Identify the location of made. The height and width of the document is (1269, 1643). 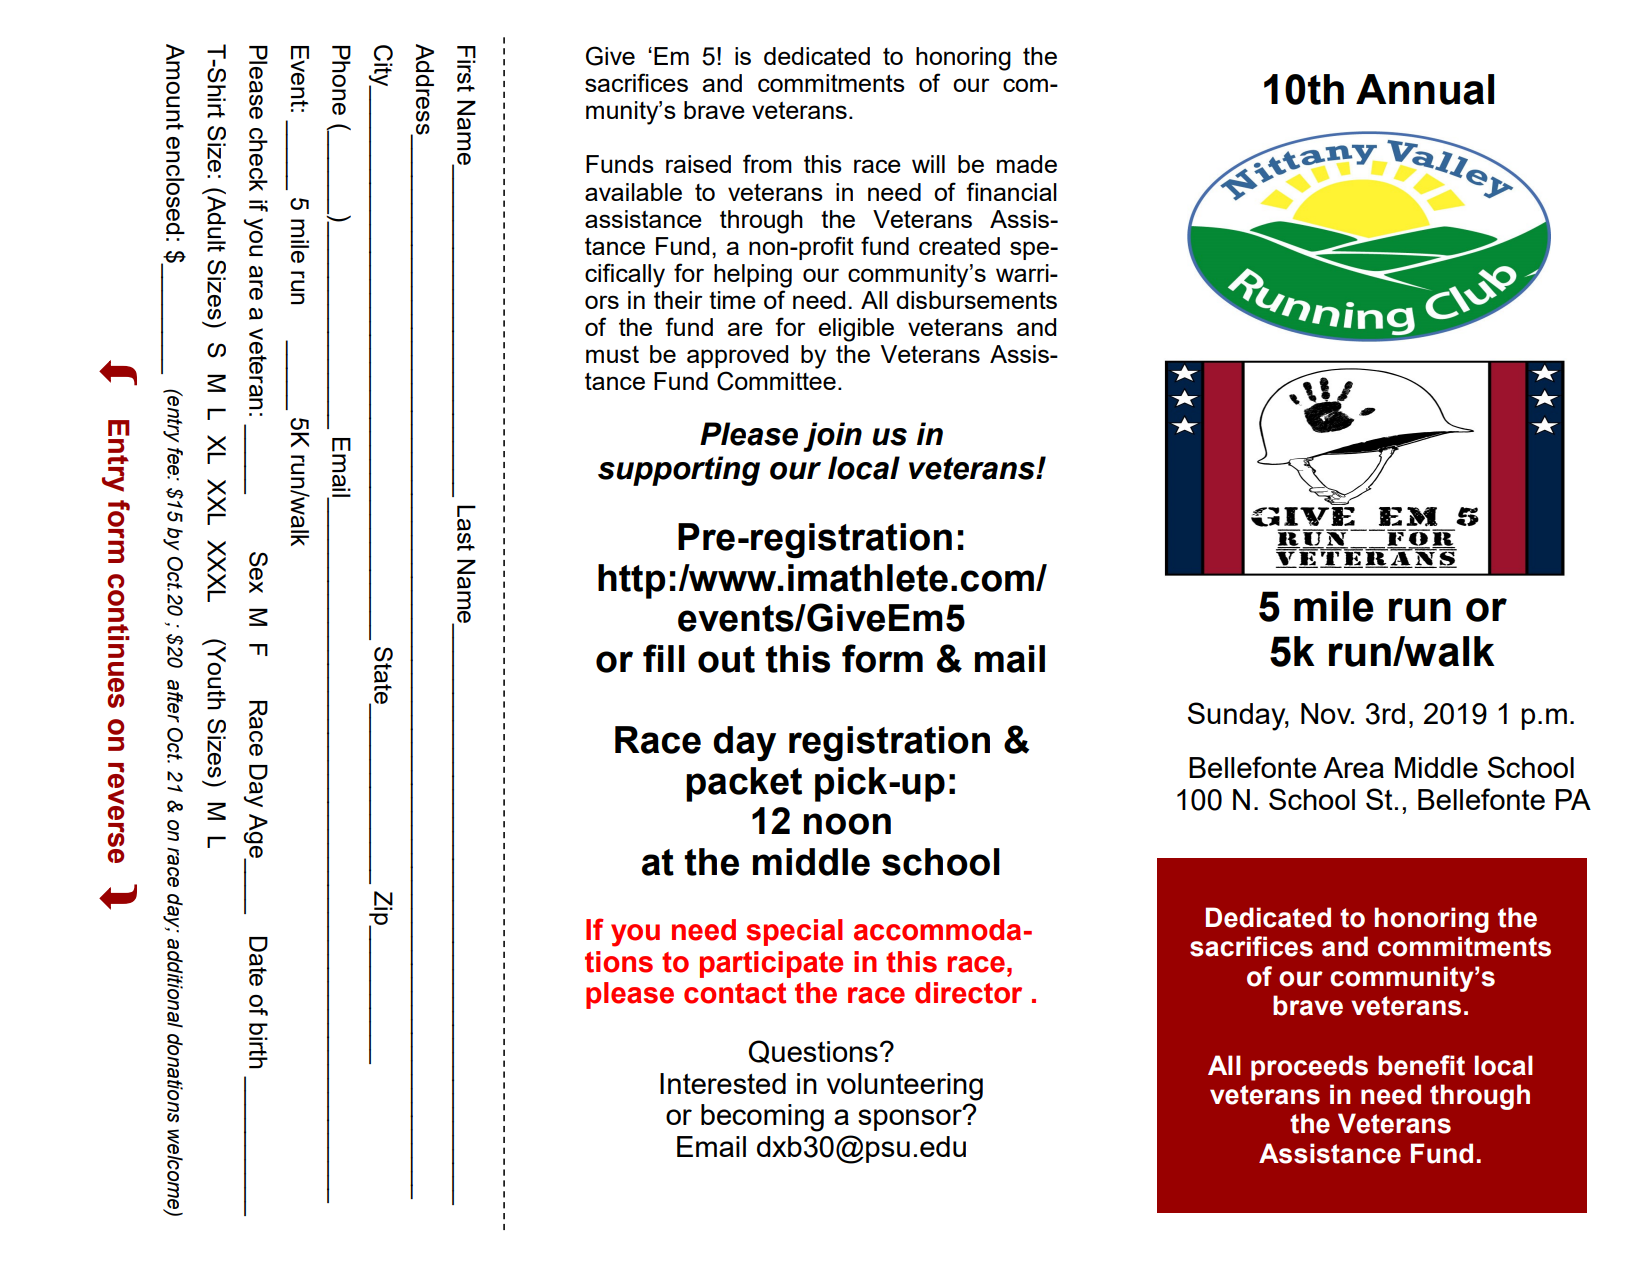
(1027, 164).
